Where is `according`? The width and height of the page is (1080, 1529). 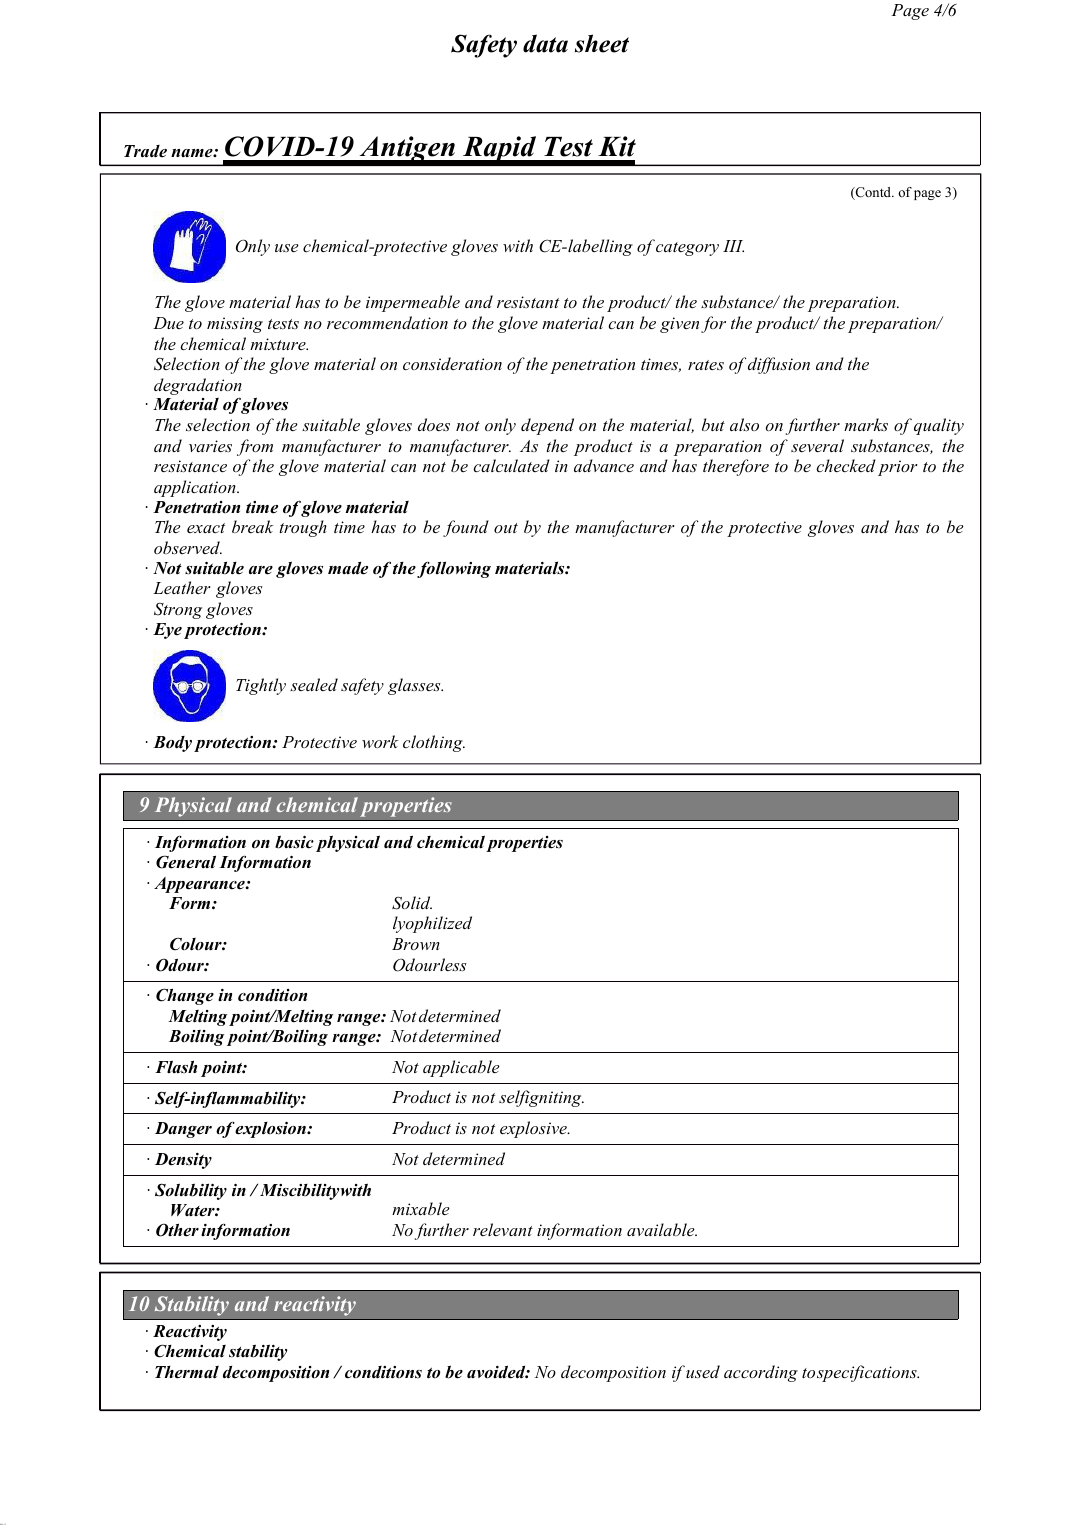 according is located at coordinates (761, 1373).
